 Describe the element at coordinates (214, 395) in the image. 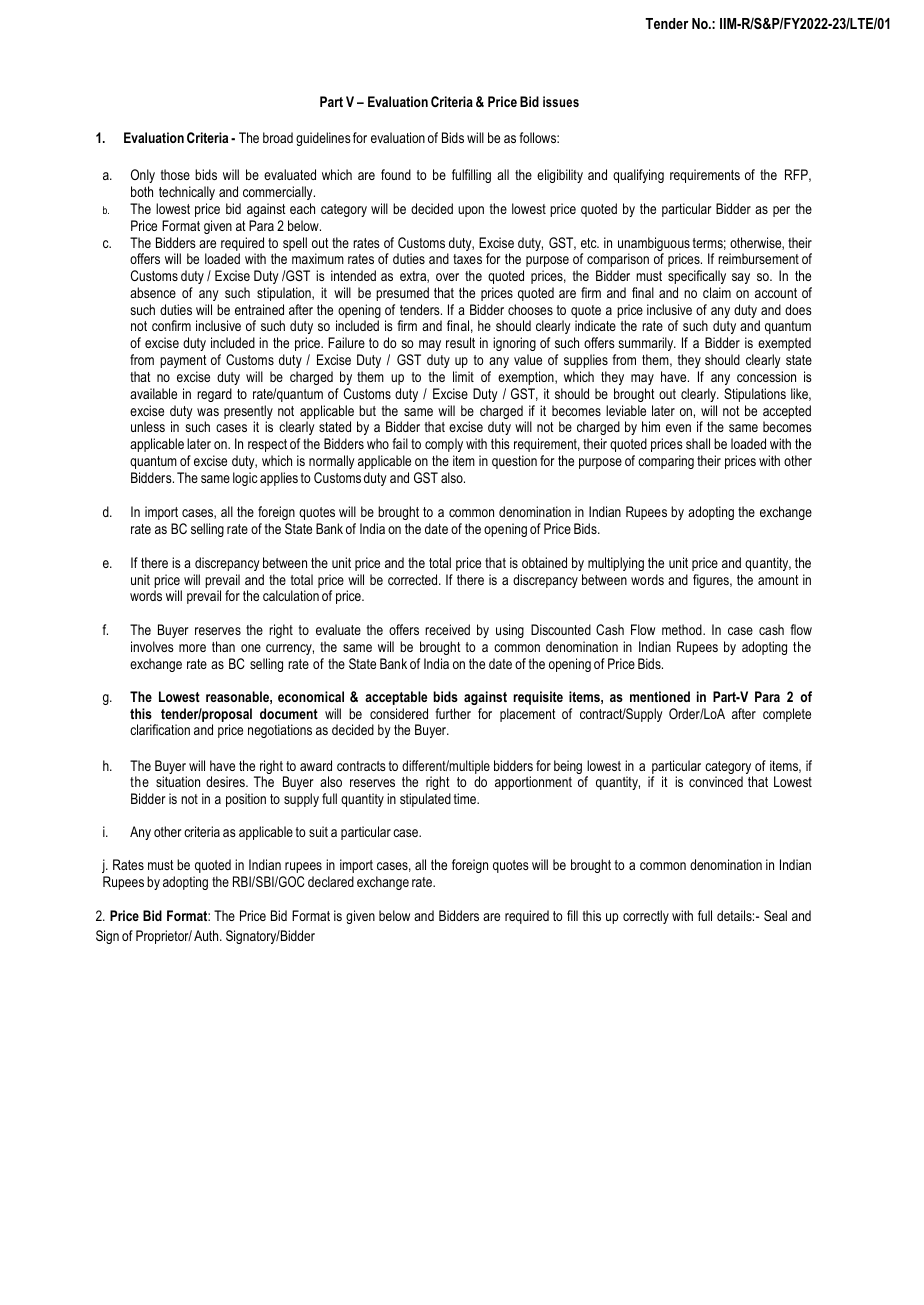

I see `regard` at that location.
